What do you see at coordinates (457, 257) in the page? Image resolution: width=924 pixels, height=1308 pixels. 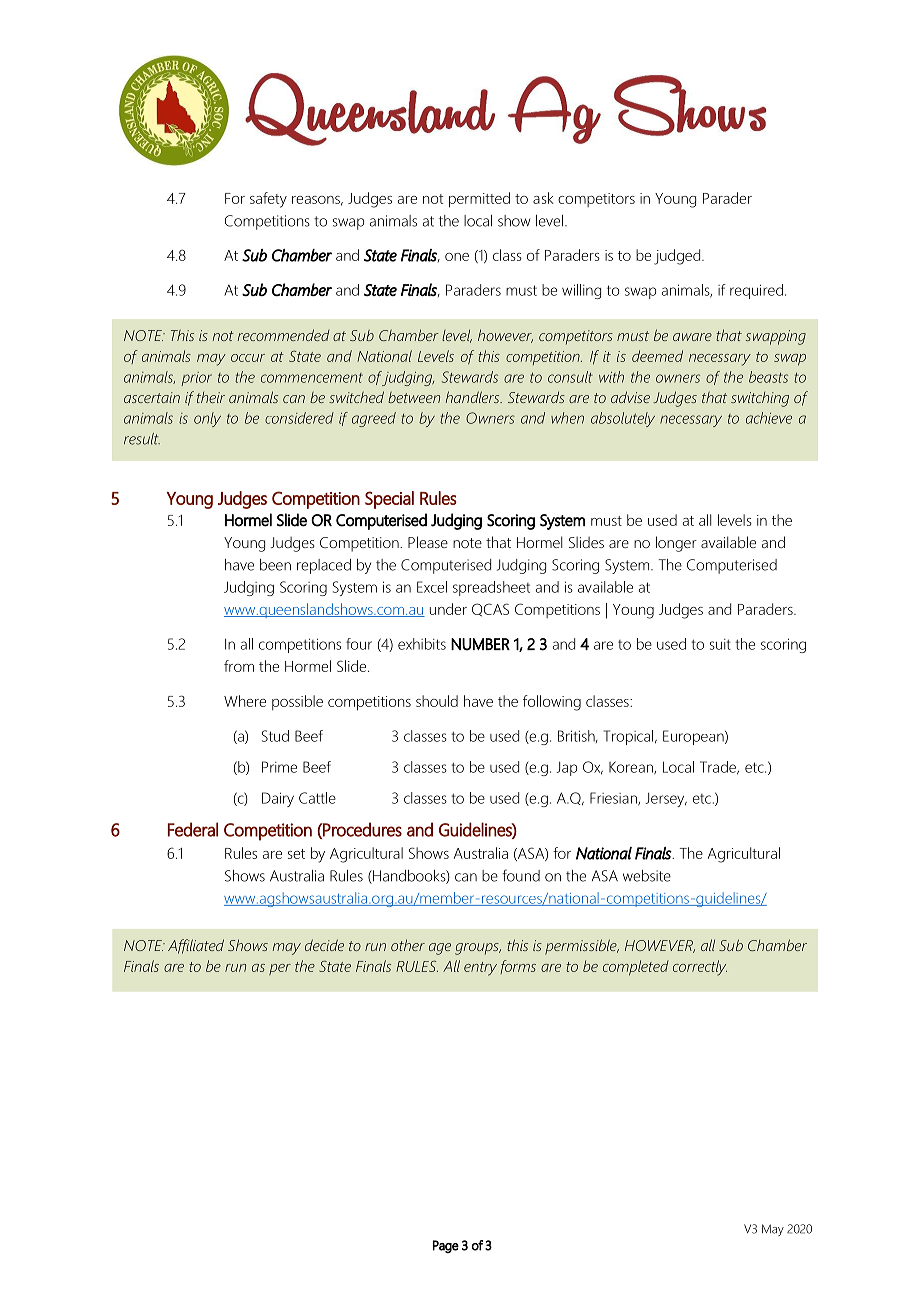 I see `one` at bounding box center [457, 257].
